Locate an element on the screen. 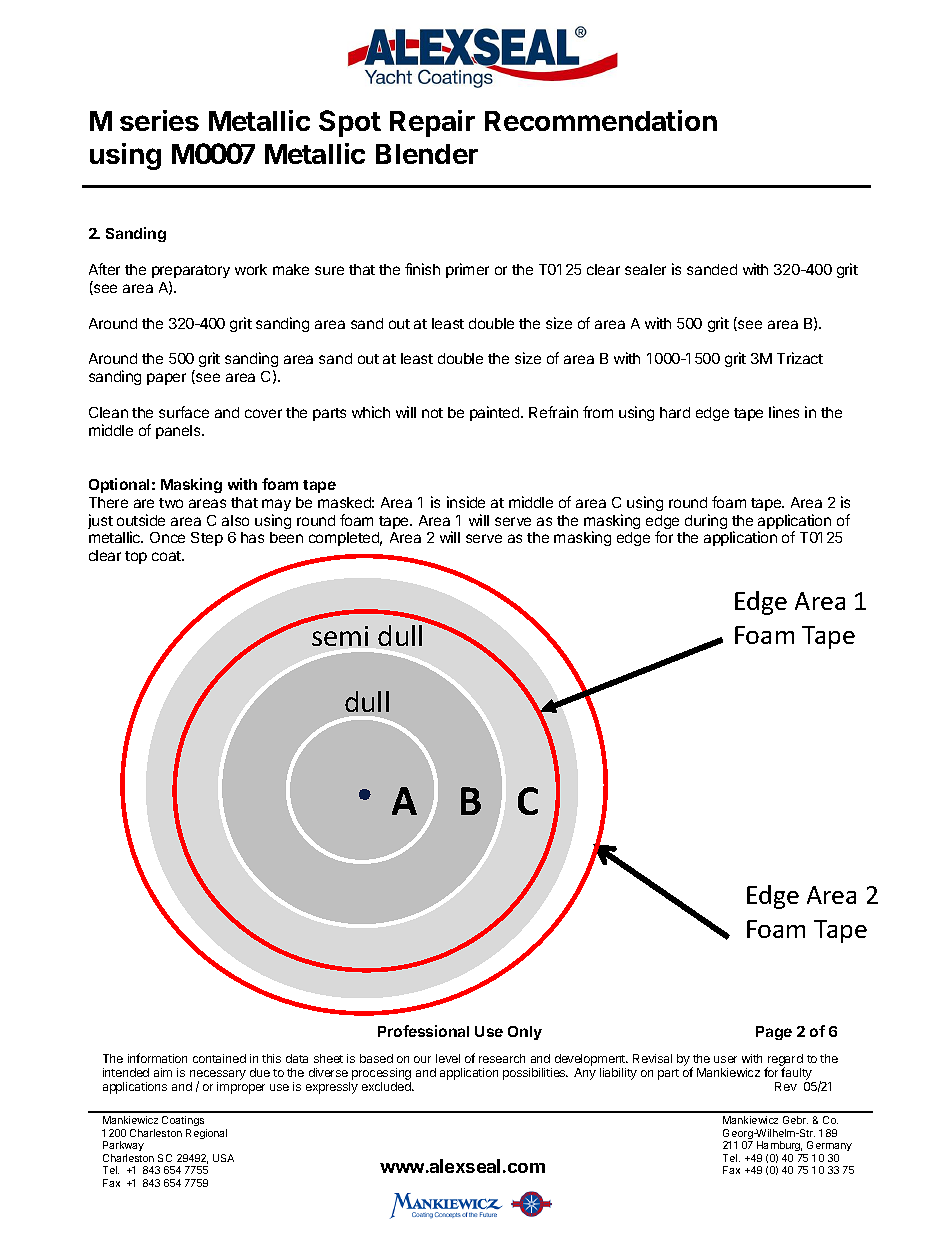 This screenshot has height=1233, width=952. Professional is located at coordinates (423, 1031).
